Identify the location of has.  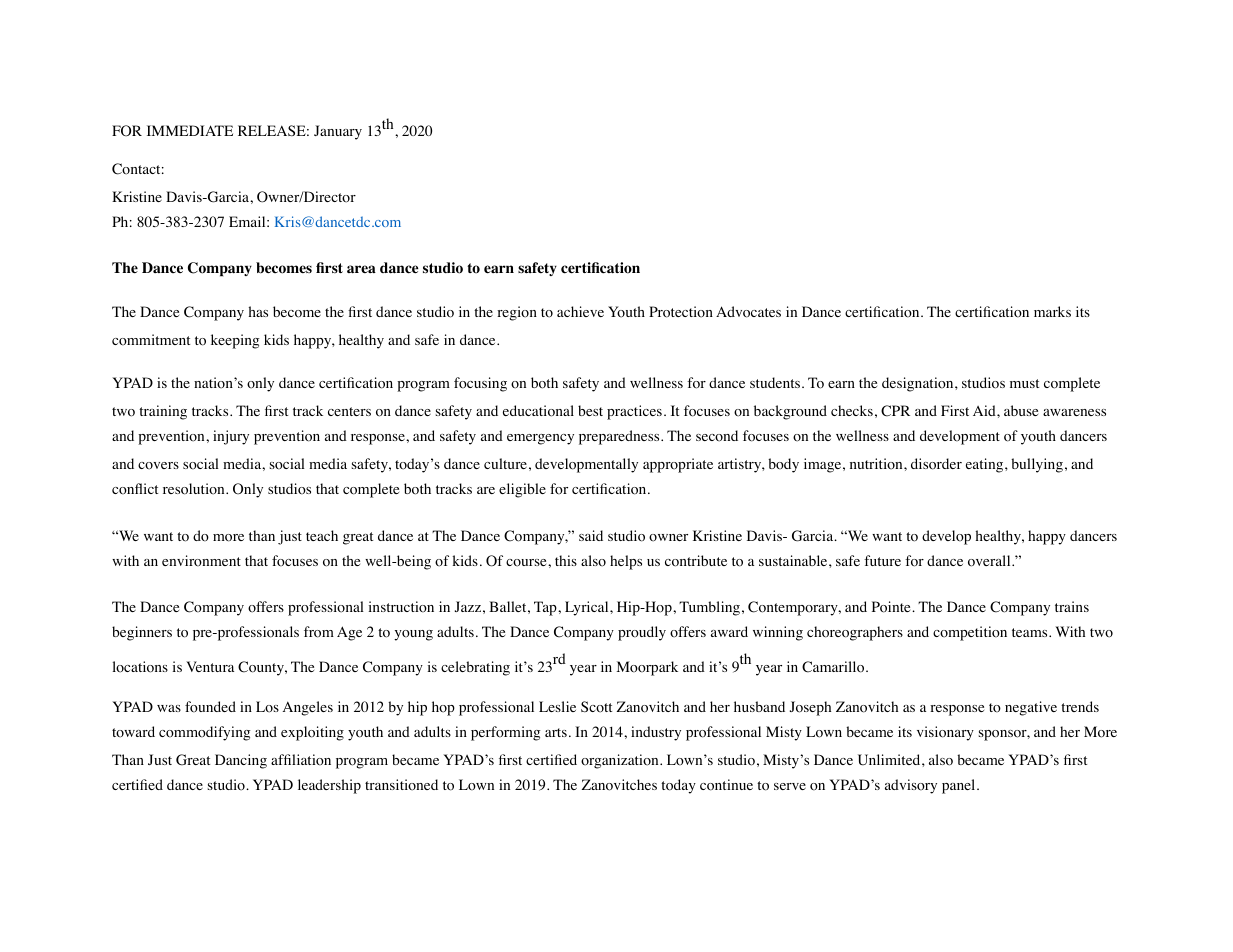
(258, 311).
